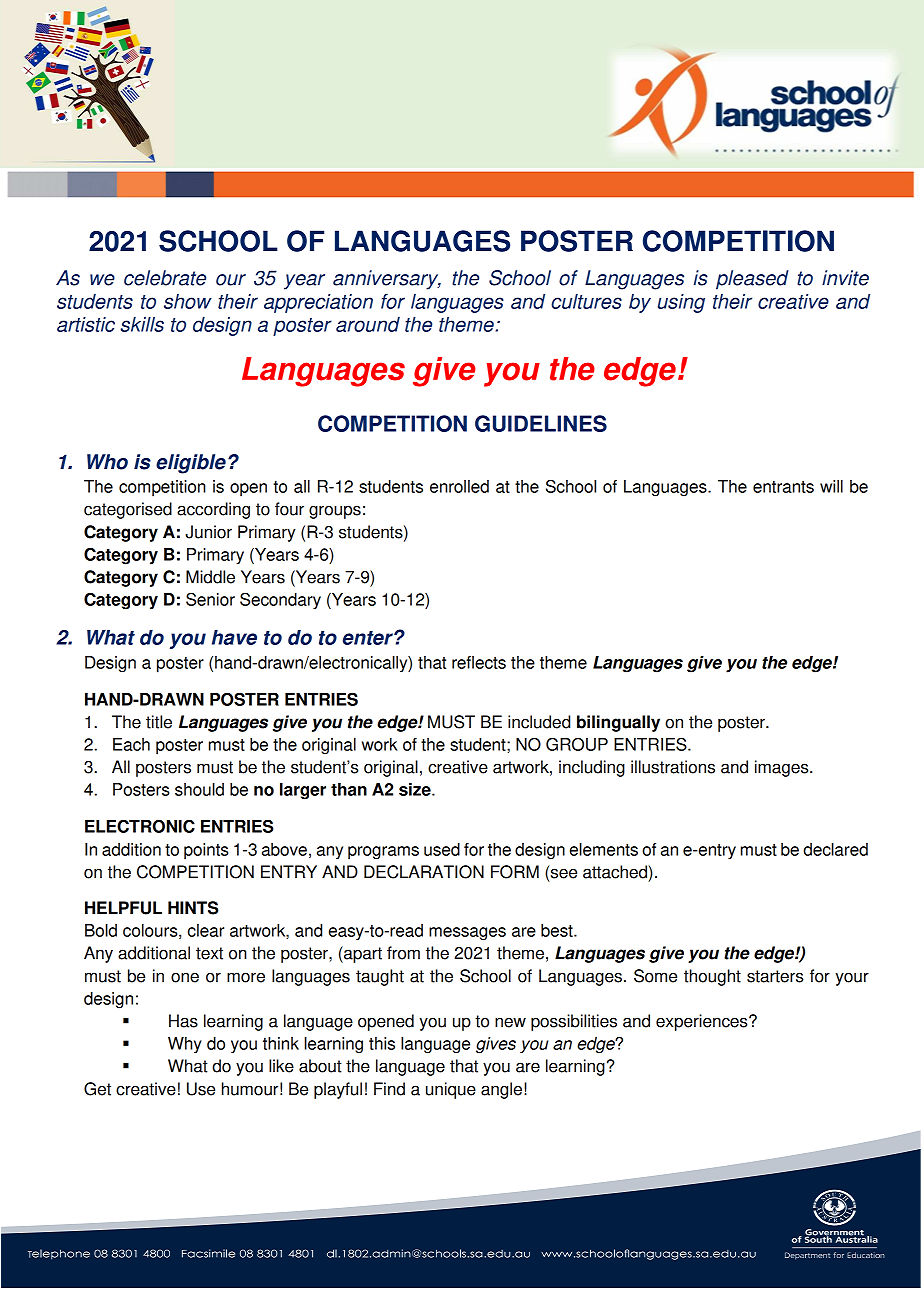  What do you see at coordinates (206, 851) in the screenshot?
I see `points` at bounding box center [206, 851].
